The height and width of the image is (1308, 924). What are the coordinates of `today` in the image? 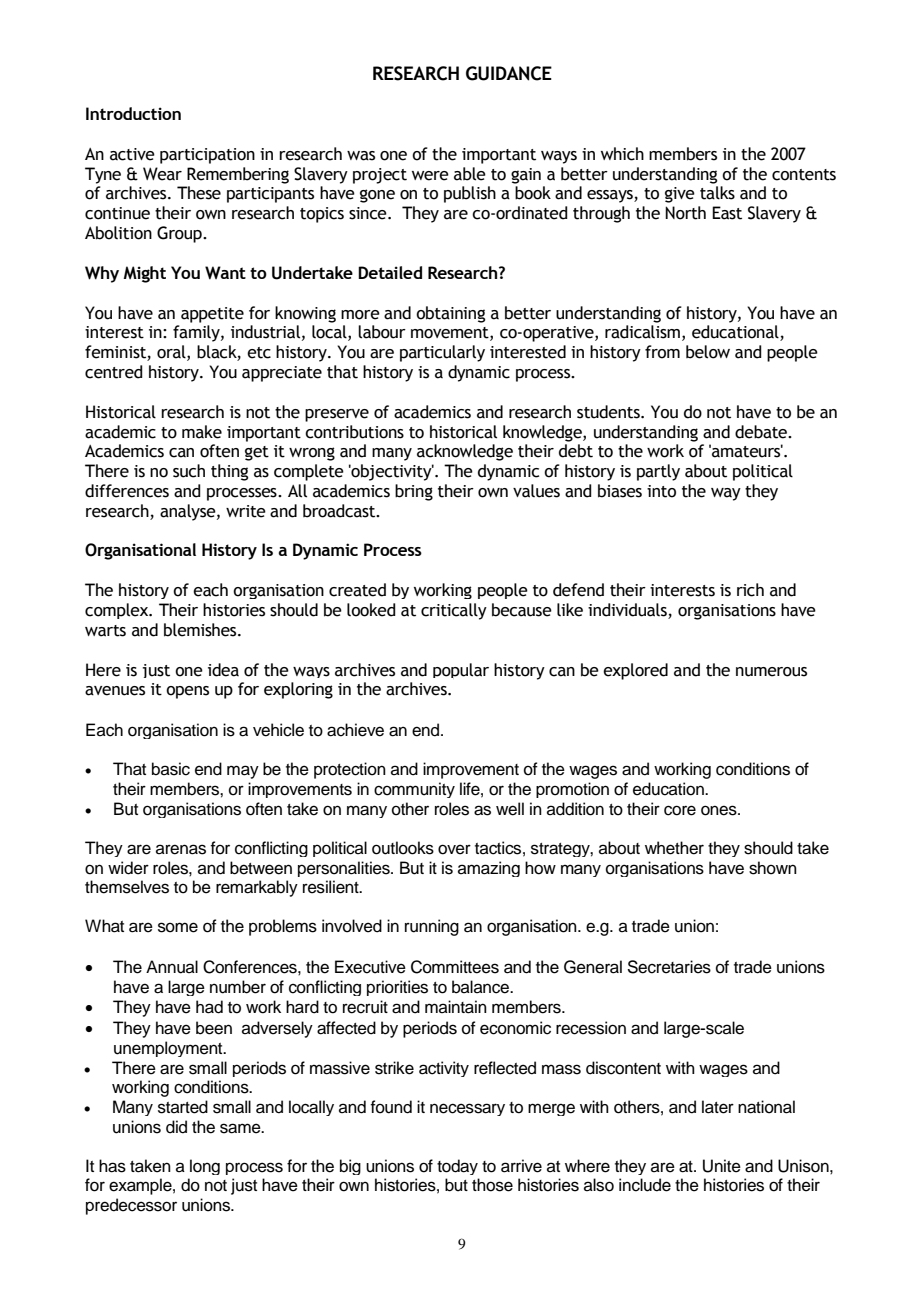 It's located at (457, 1167).
